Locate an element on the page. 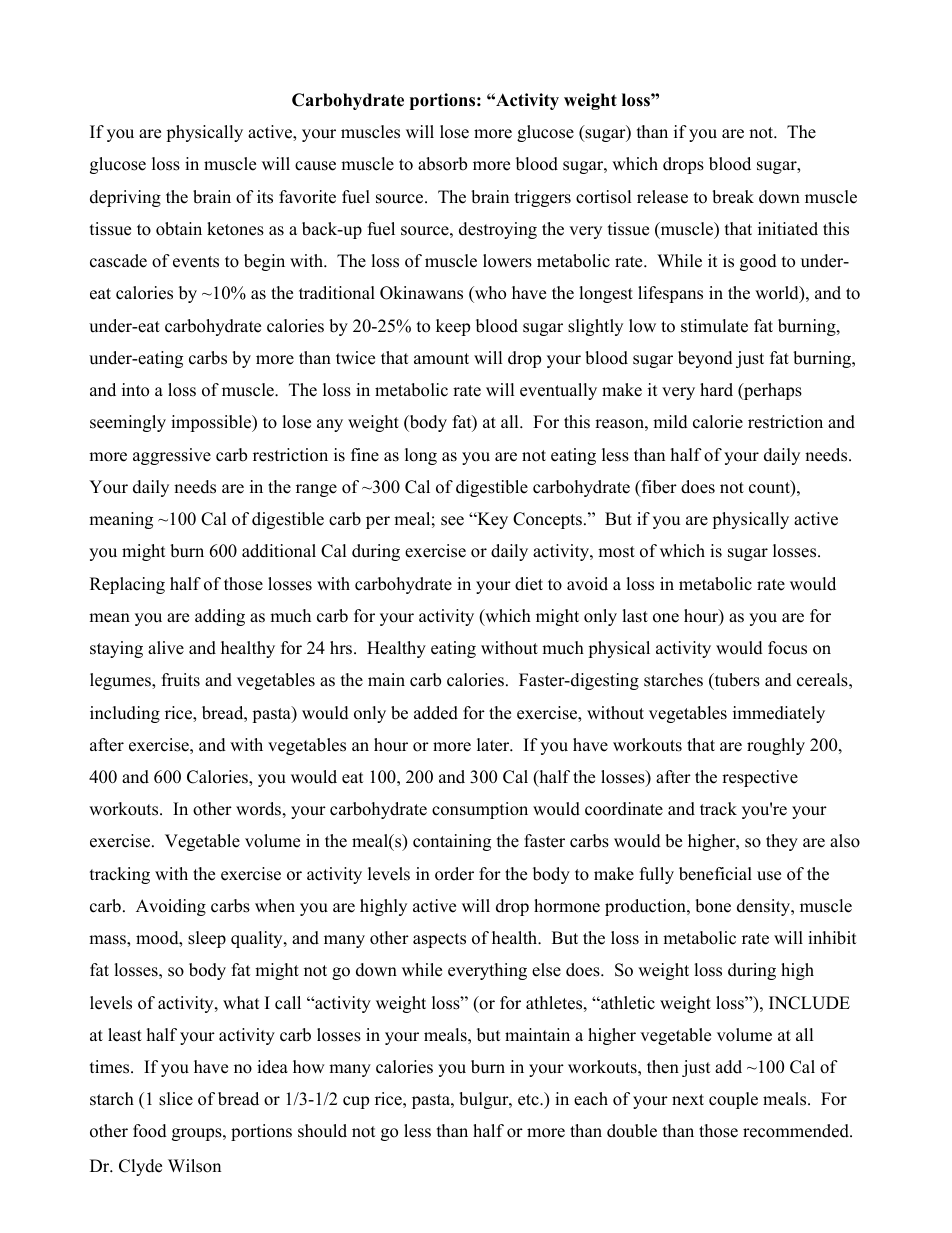 The image size is (952, 1233). Wilson is located at coordinates (194, 1166).
